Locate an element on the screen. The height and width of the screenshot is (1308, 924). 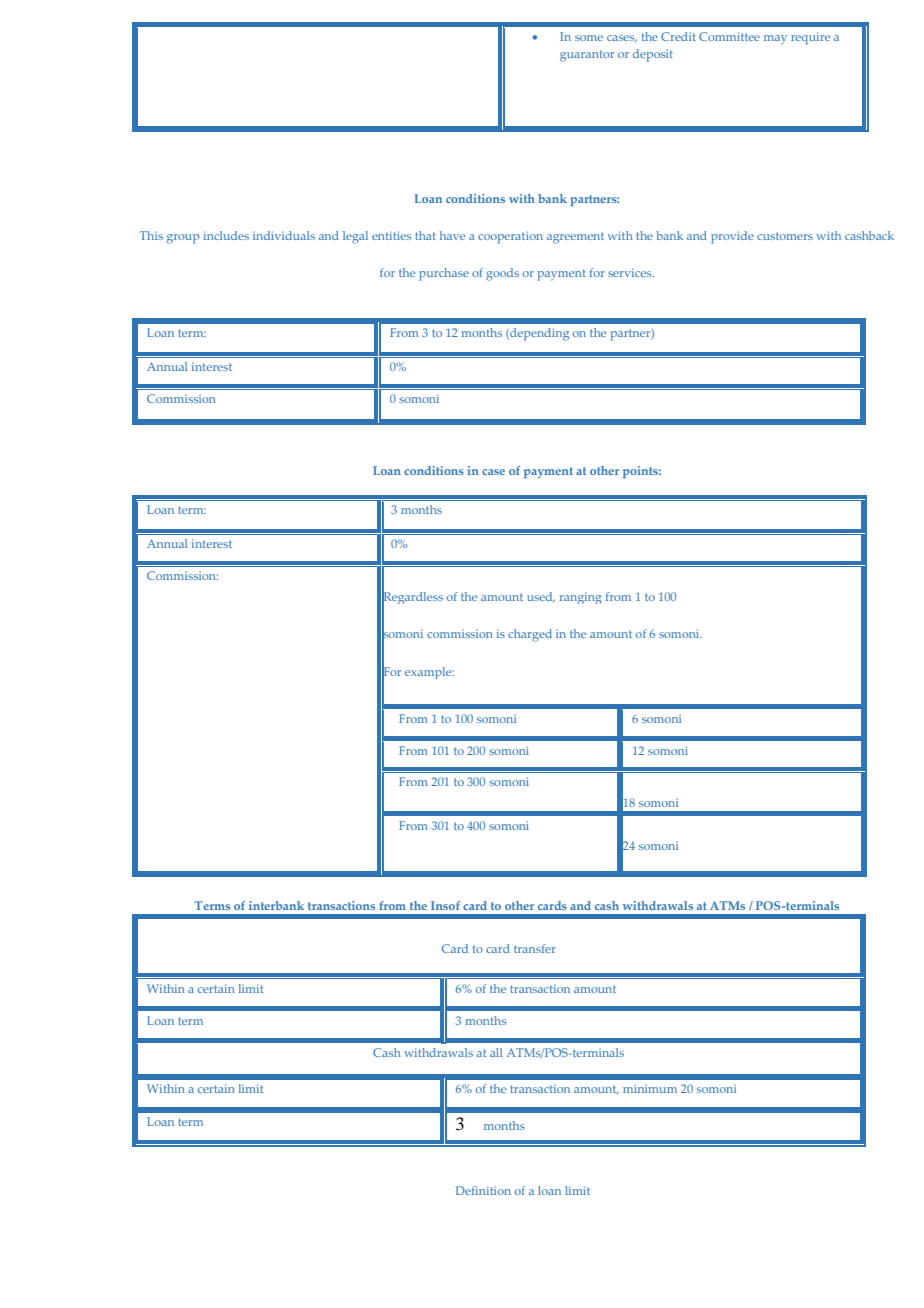
provide is located at coordinates (732, 237).
